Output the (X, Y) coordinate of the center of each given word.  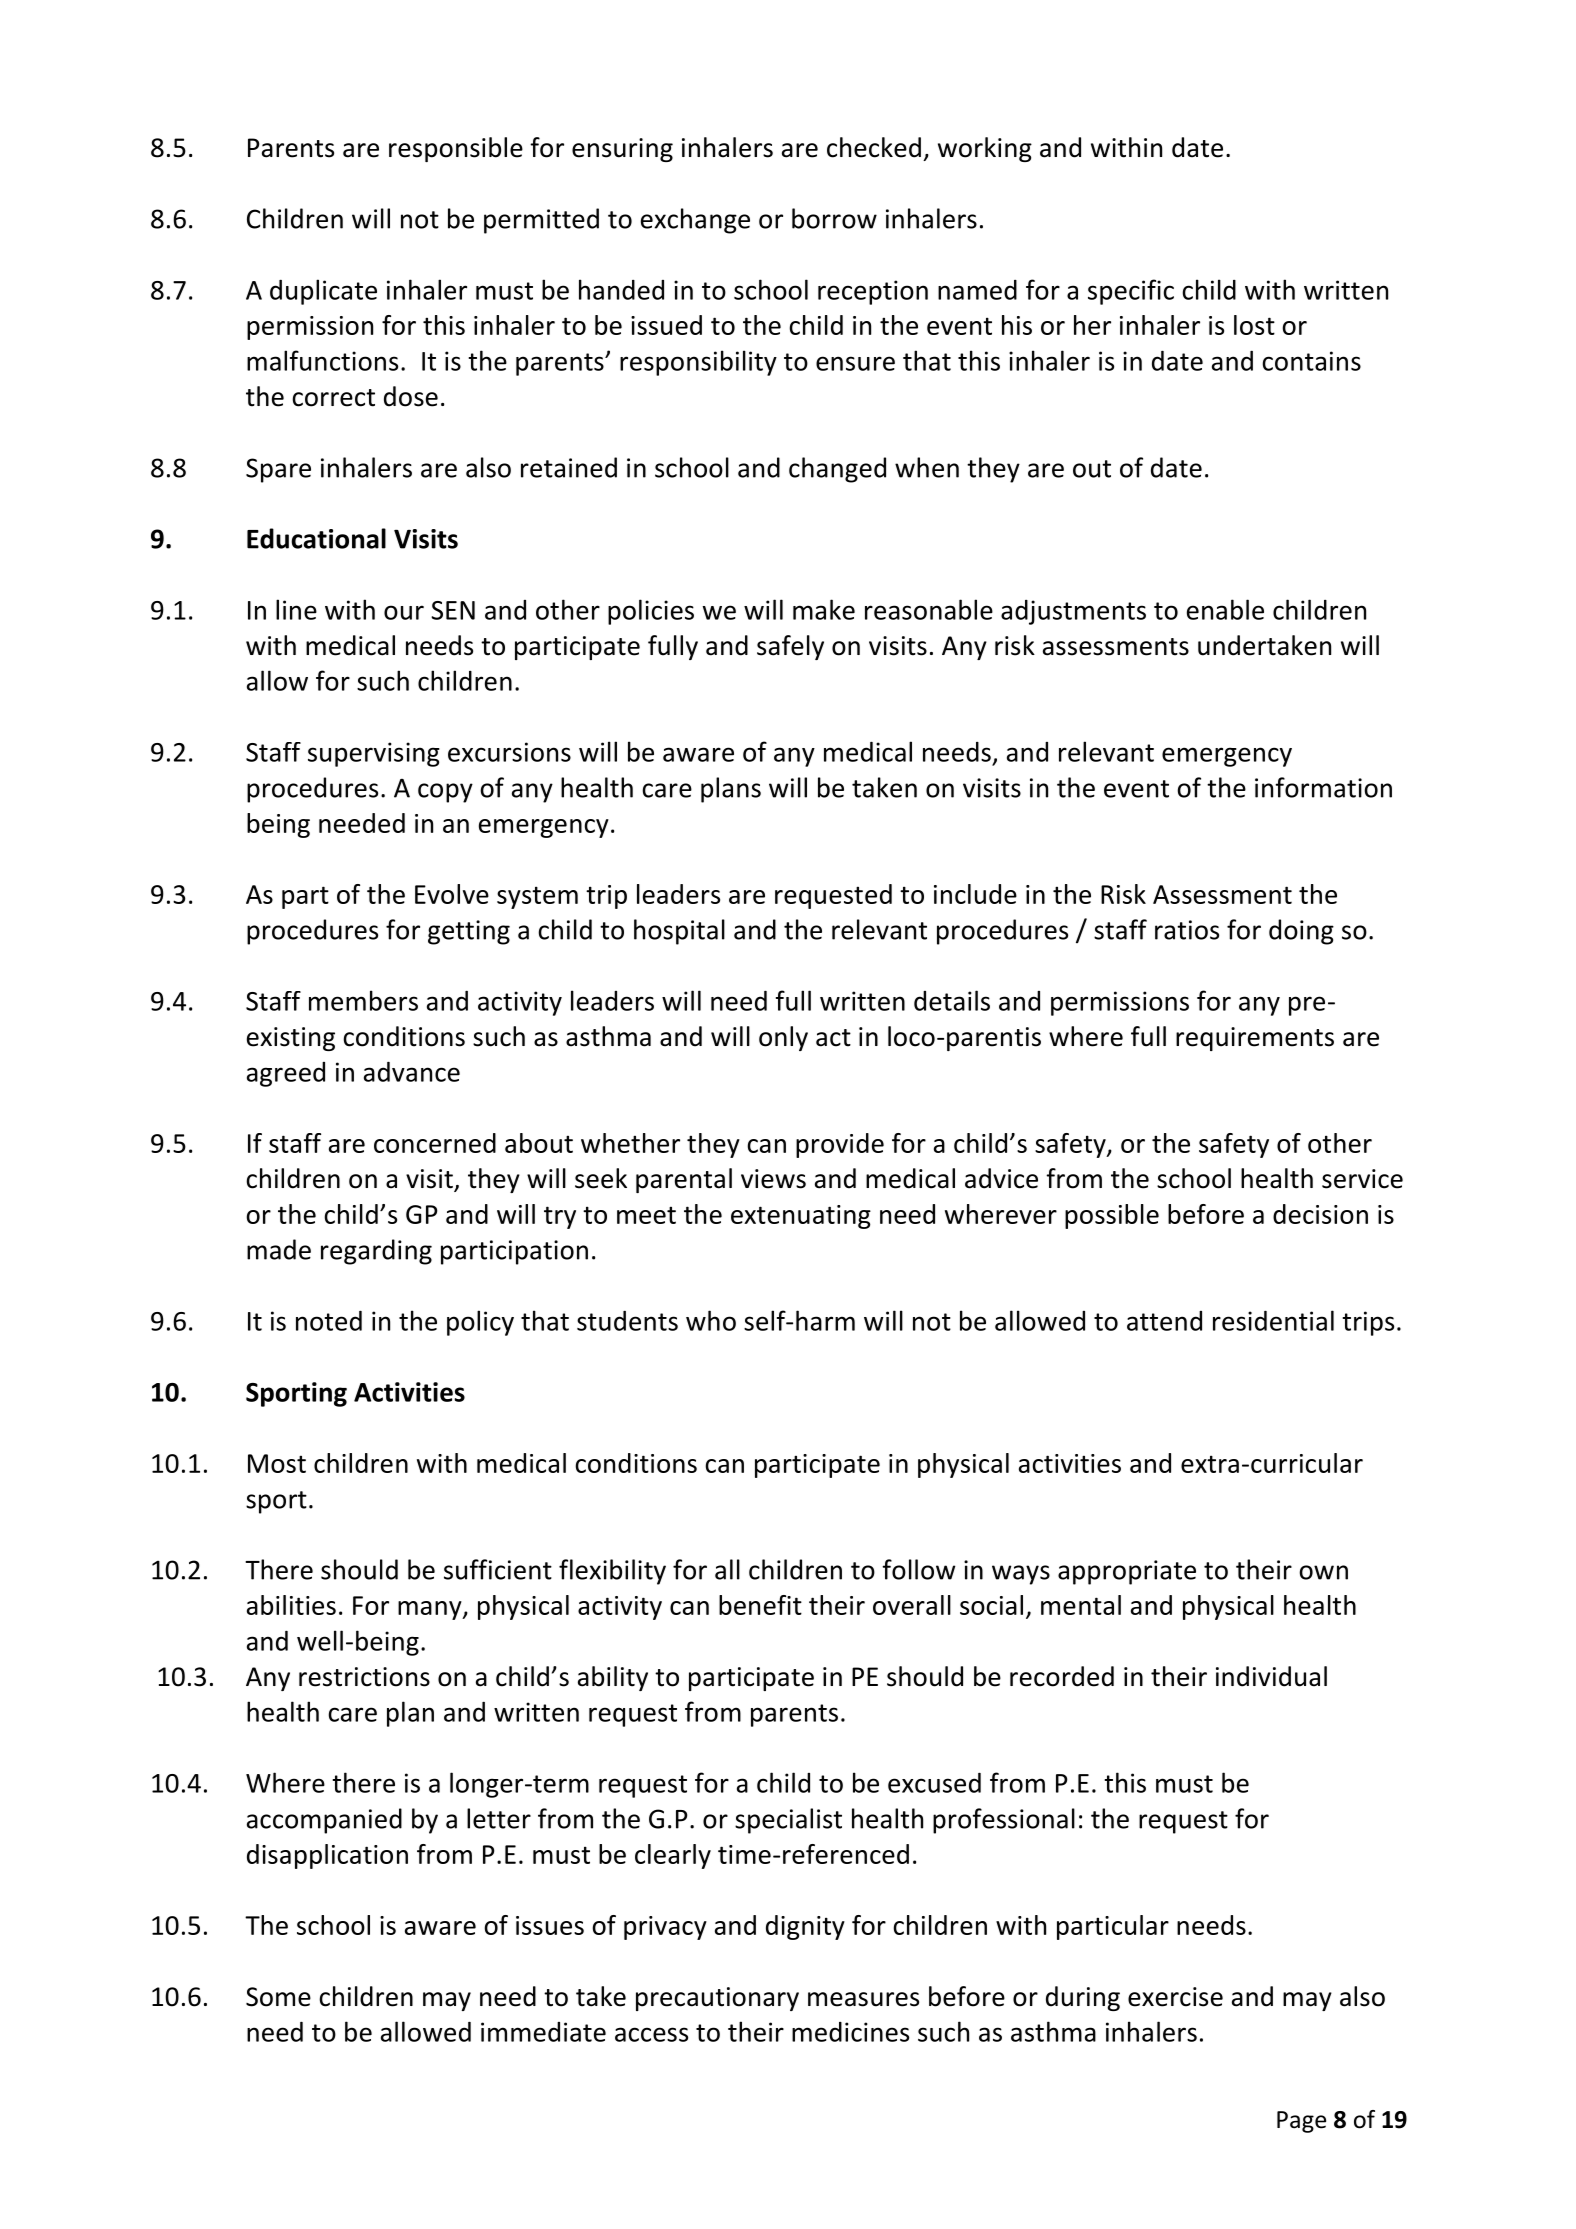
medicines (850, 2032)
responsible (456, 149)
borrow (834, 218)
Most (277, 1463)
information (1323, 787)
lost (1254, 325)
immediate (543, 2032)
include (975, 894)
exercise (1175, 1997)
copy (445, 793)
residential (1273, 1320)
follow (919, 1569)
